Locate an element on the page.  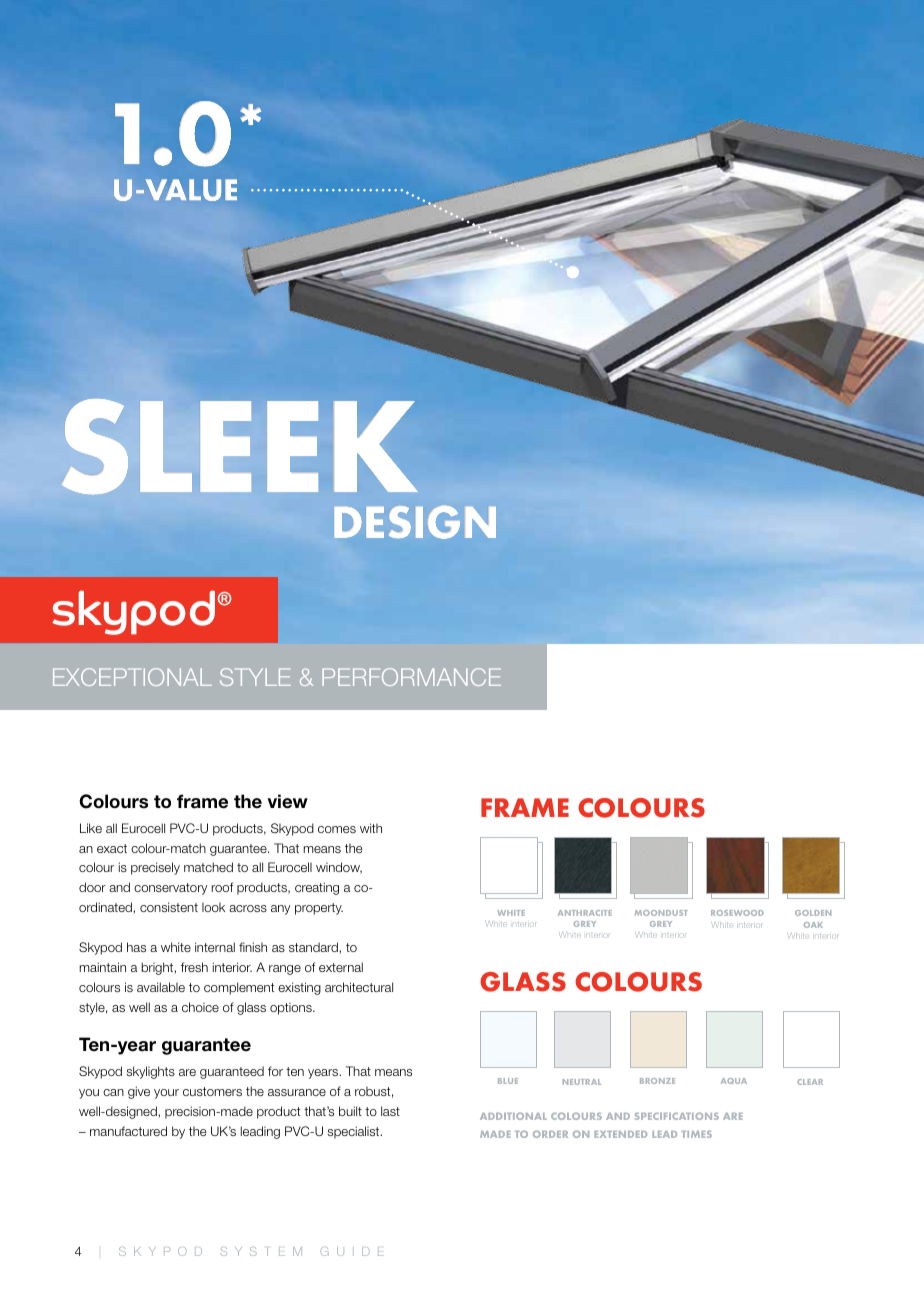
PERFORMANCE is located at coordinates (411, 677).
